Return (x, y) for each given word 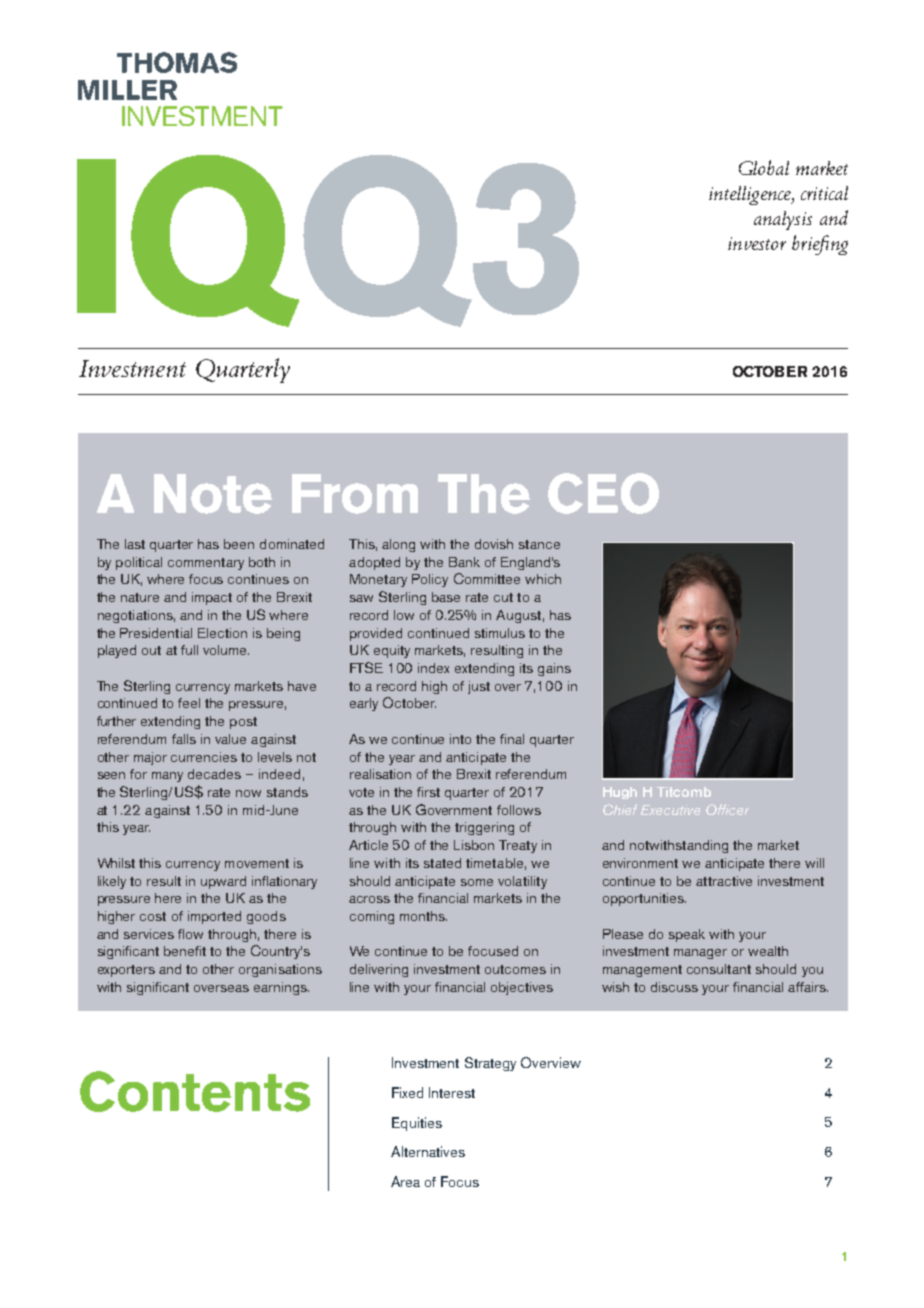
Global (764, 167)
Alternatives (428, 1151)
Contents (195, 1091)
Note (213, 494)
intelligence (751, 195)
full (189, 650)
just (479, 687)
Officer (727, 809)
